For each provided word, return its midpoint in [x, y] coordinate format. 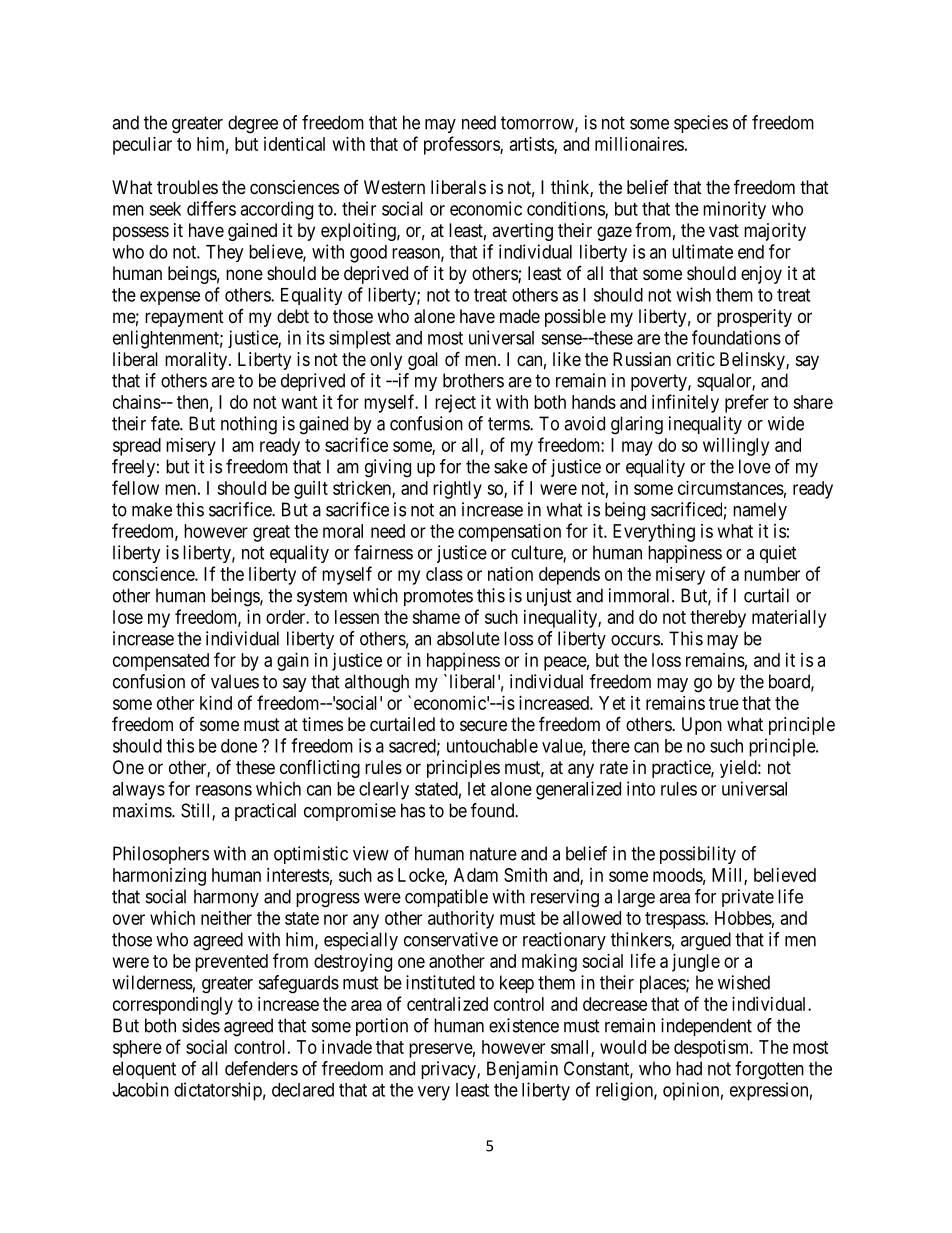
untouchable [492, 746]
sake [511, 466]
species [701, 124]
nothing [249, 425]
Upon [702, 726]
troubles [187, 187]
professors [462, 145]
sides [201, 1025]
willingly [736, 447]
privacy [449, 1070]
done [239, 746]
